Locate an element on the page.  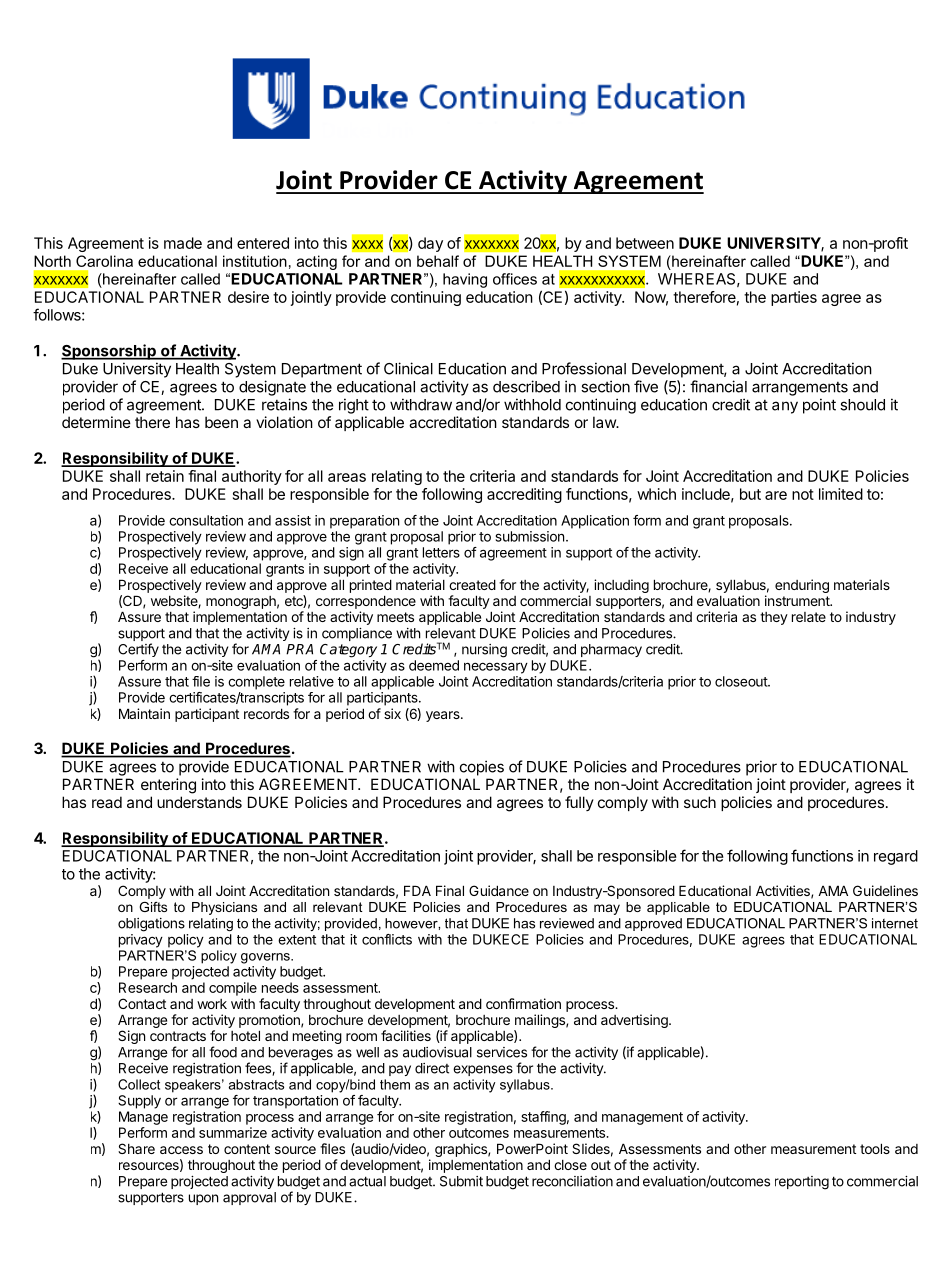
Guidelines is located at coordinates (885, 890).
